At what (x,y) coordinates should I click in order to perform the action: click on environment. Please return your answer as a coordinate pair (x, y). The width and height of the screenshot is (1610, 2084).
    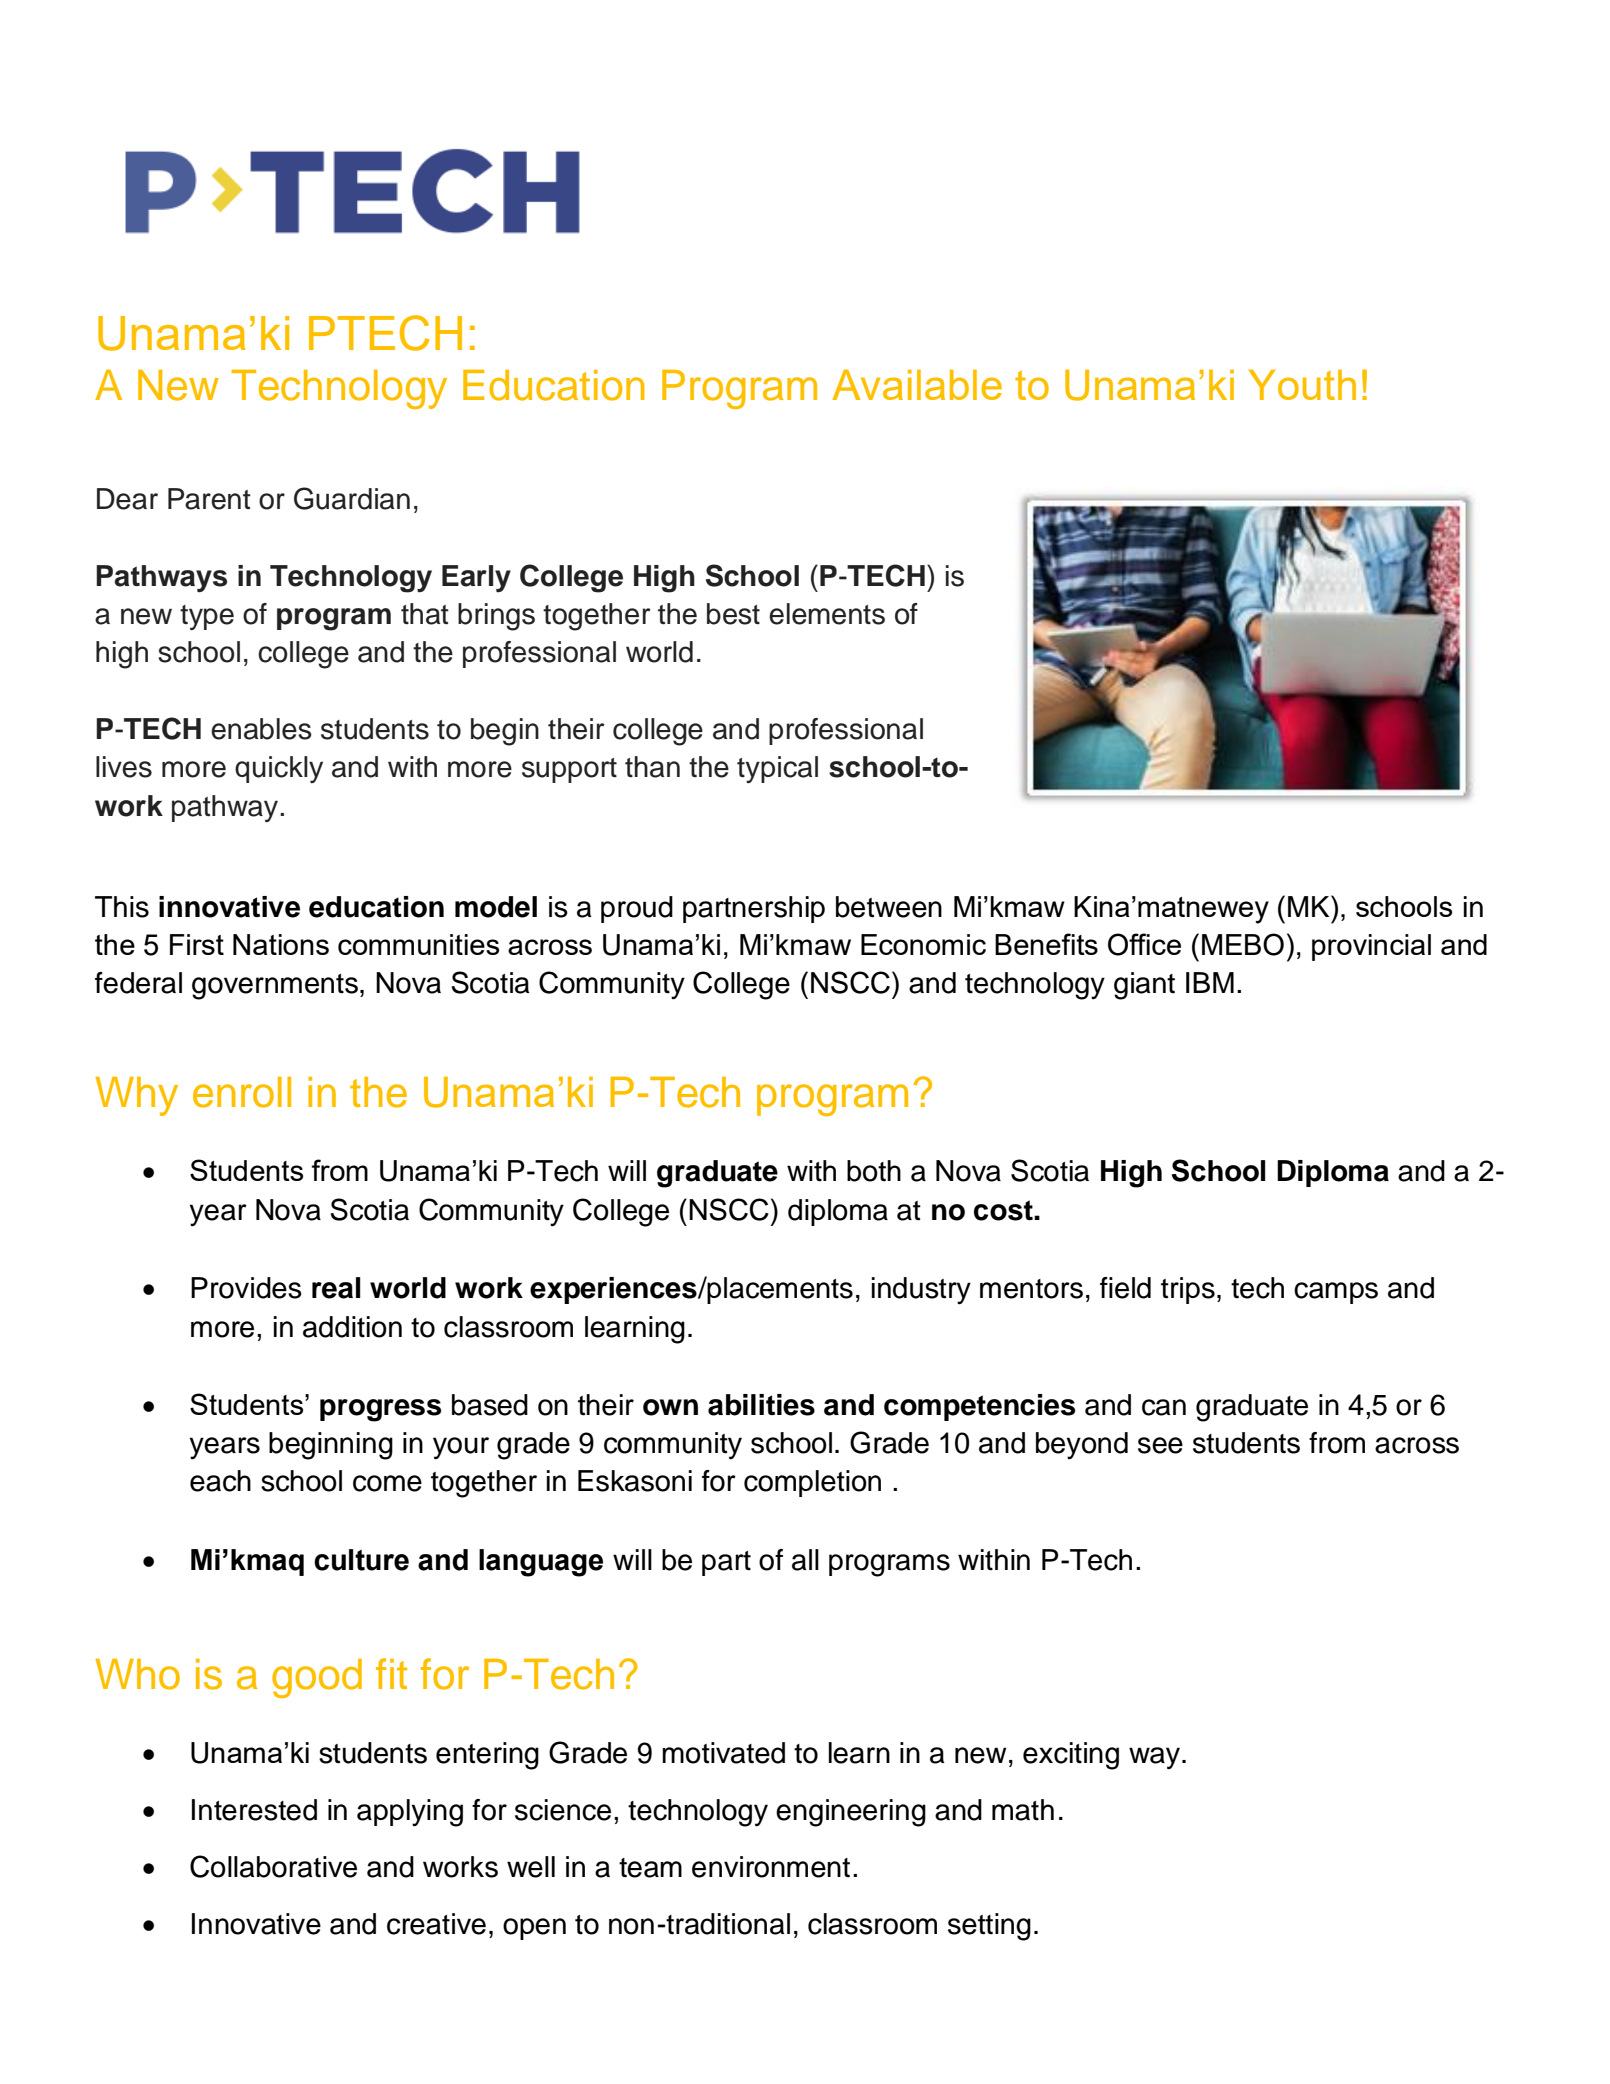
    Looking at the image, I should click on (771, 1867).
